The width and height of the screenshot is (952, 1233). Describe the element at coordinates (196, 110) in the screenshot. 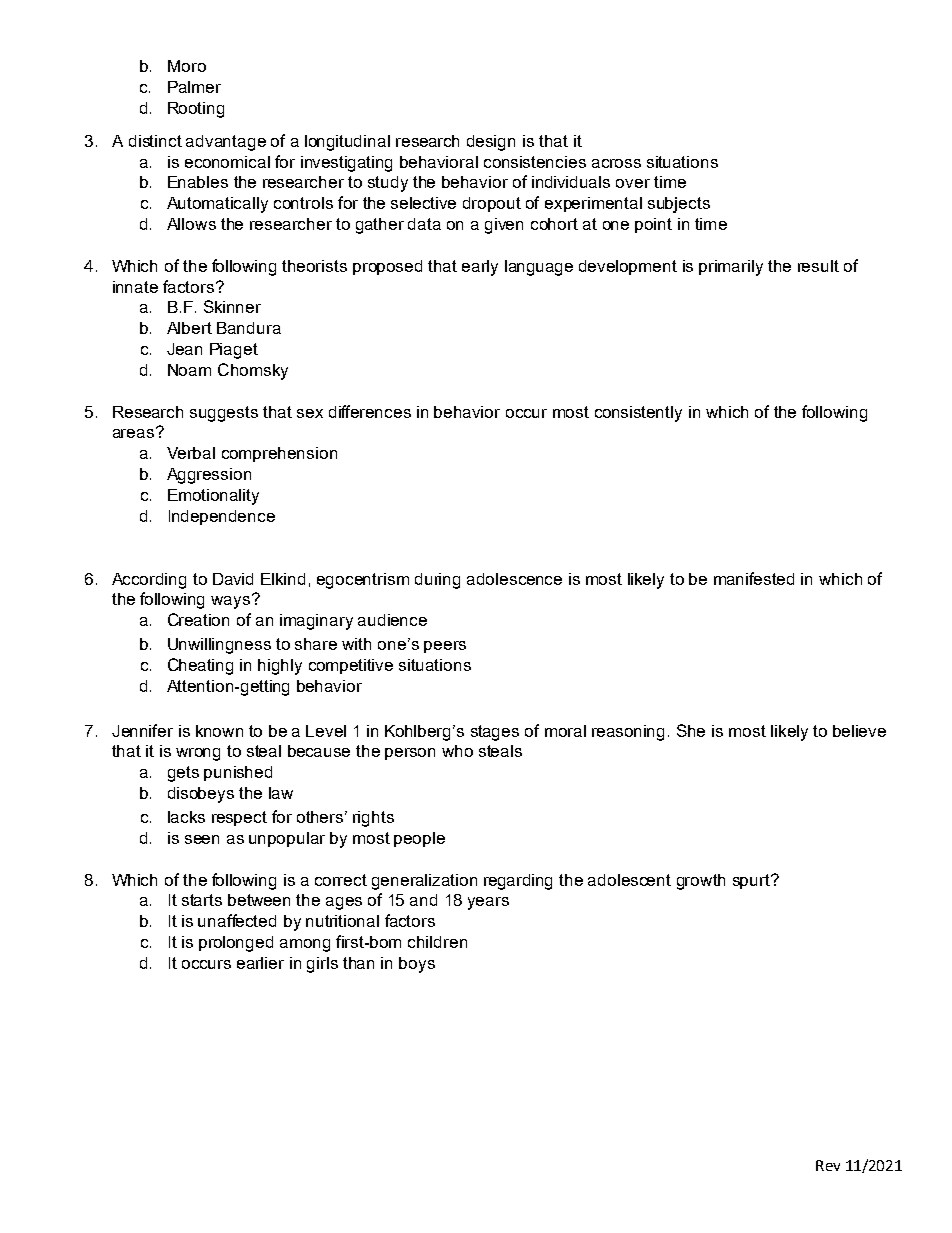

I see `Rooting` at that location.
